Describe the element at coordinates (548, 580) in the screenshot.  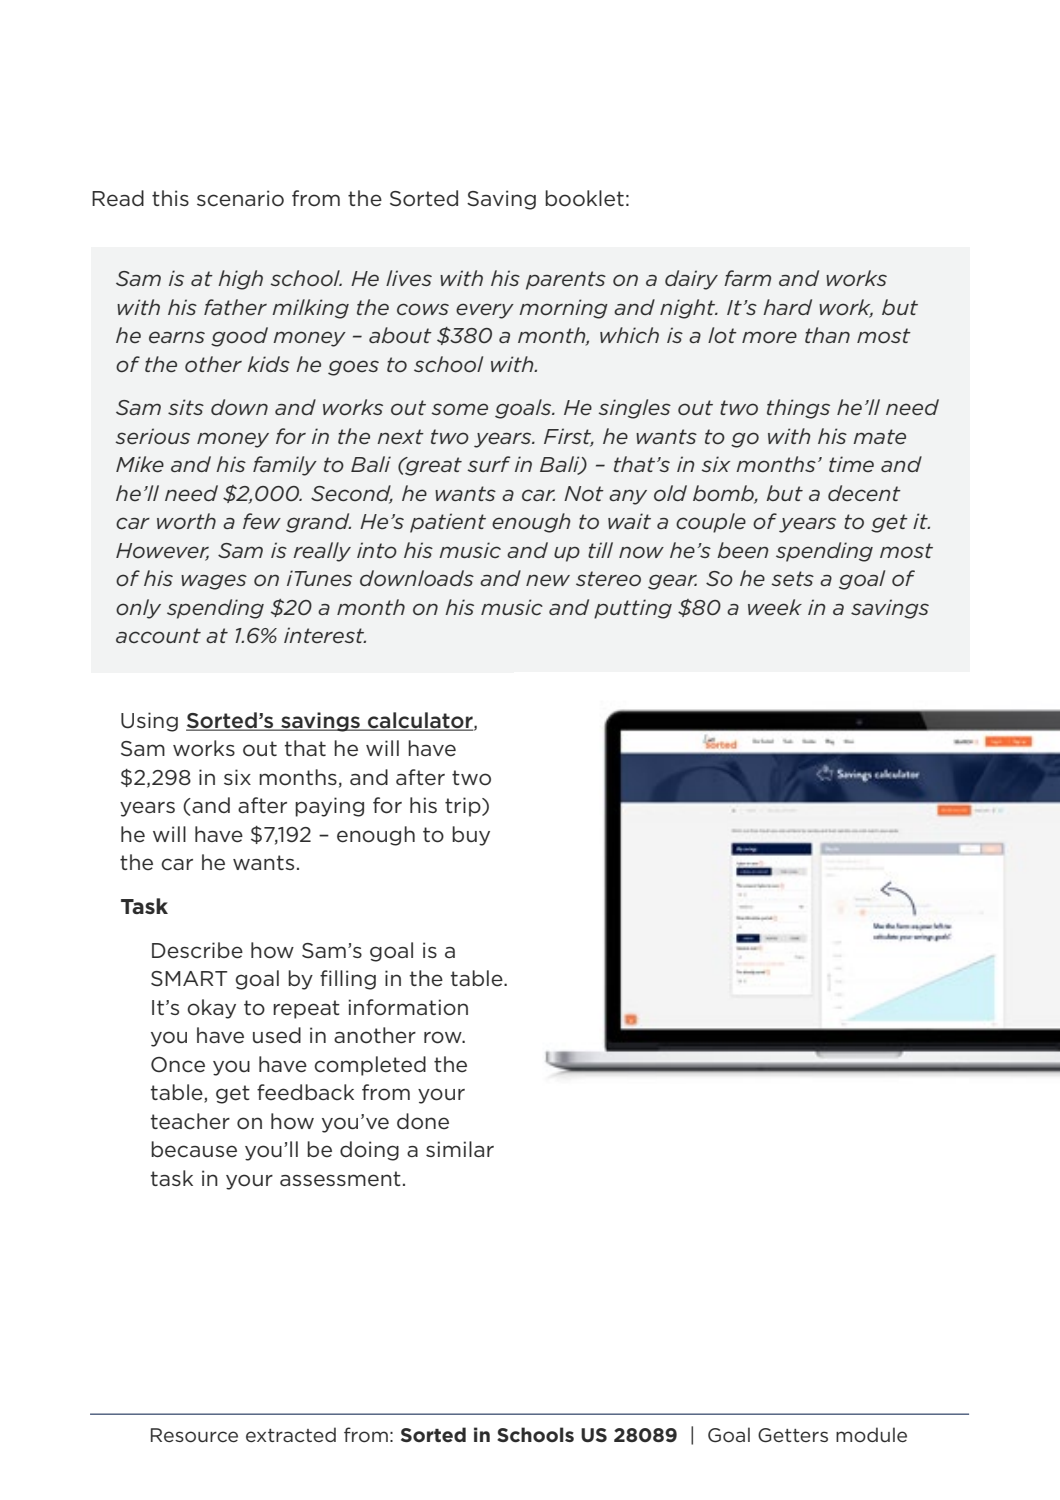
I see `new` at that location.
